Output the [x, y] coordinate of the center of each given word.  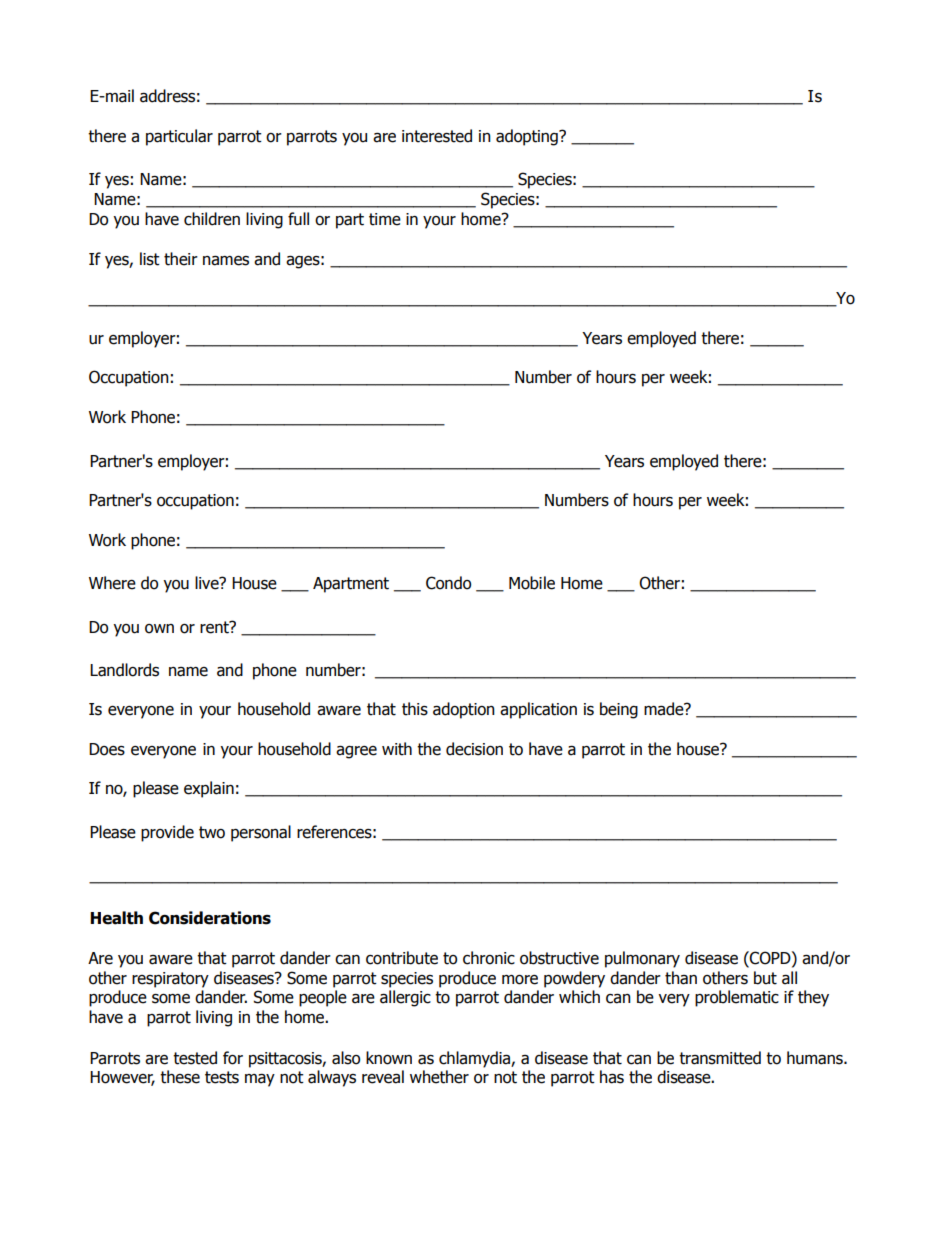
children [212, 219]
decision [474, 749]
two [212, 832]
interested [437, 136]
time [385, 219]
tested [195, 1058]
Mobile [532, 583]
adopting [528, 137]
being [619, 710]
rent [215, 627]
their [181, 259]
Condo [448, 583]
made [665, 709]
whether [439, 1077]
